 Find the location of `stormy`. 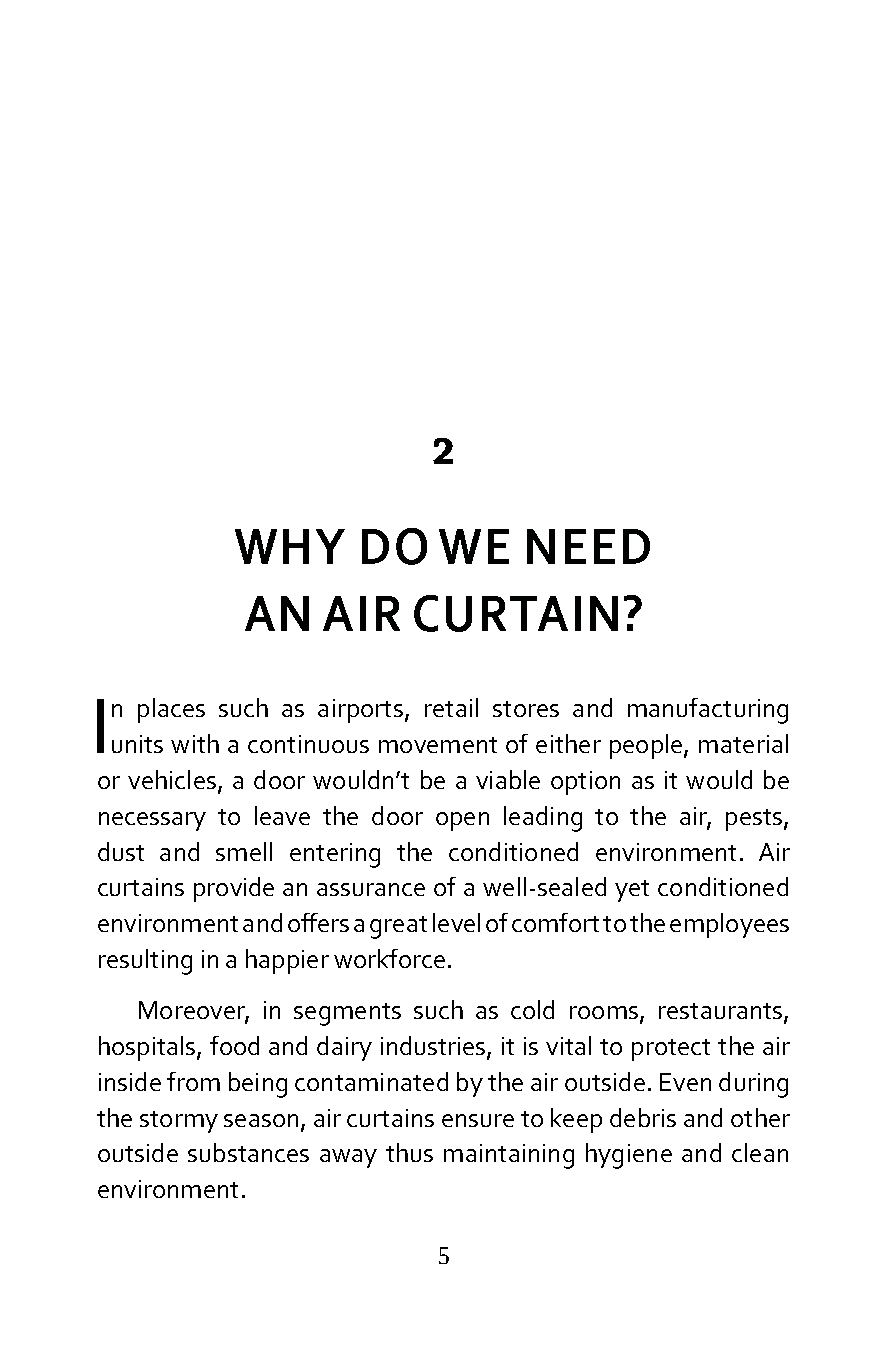

stormy is located at coordinates (179, 1122).
